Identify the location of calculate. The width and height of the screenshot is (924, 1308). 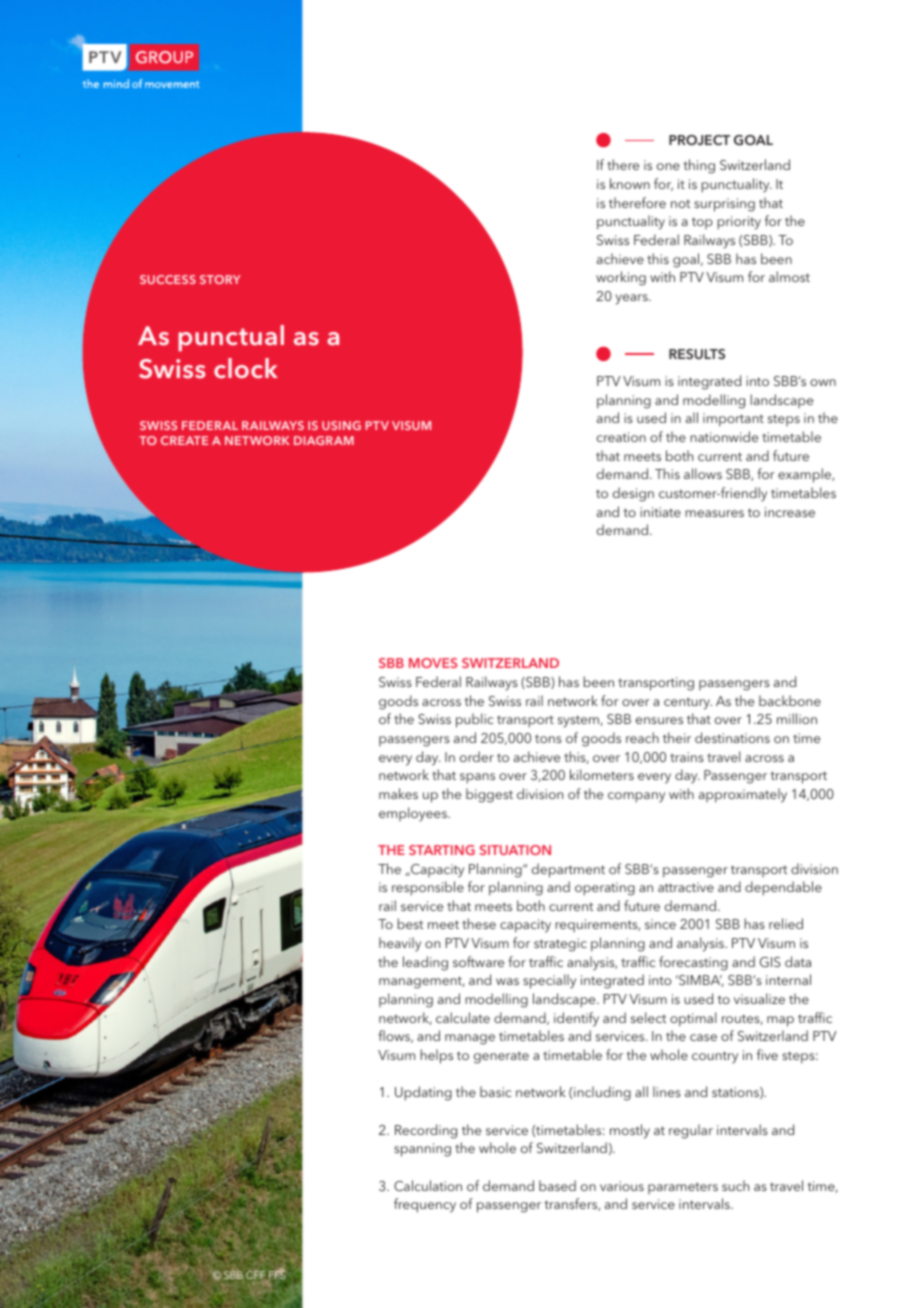
(463, 1017).
